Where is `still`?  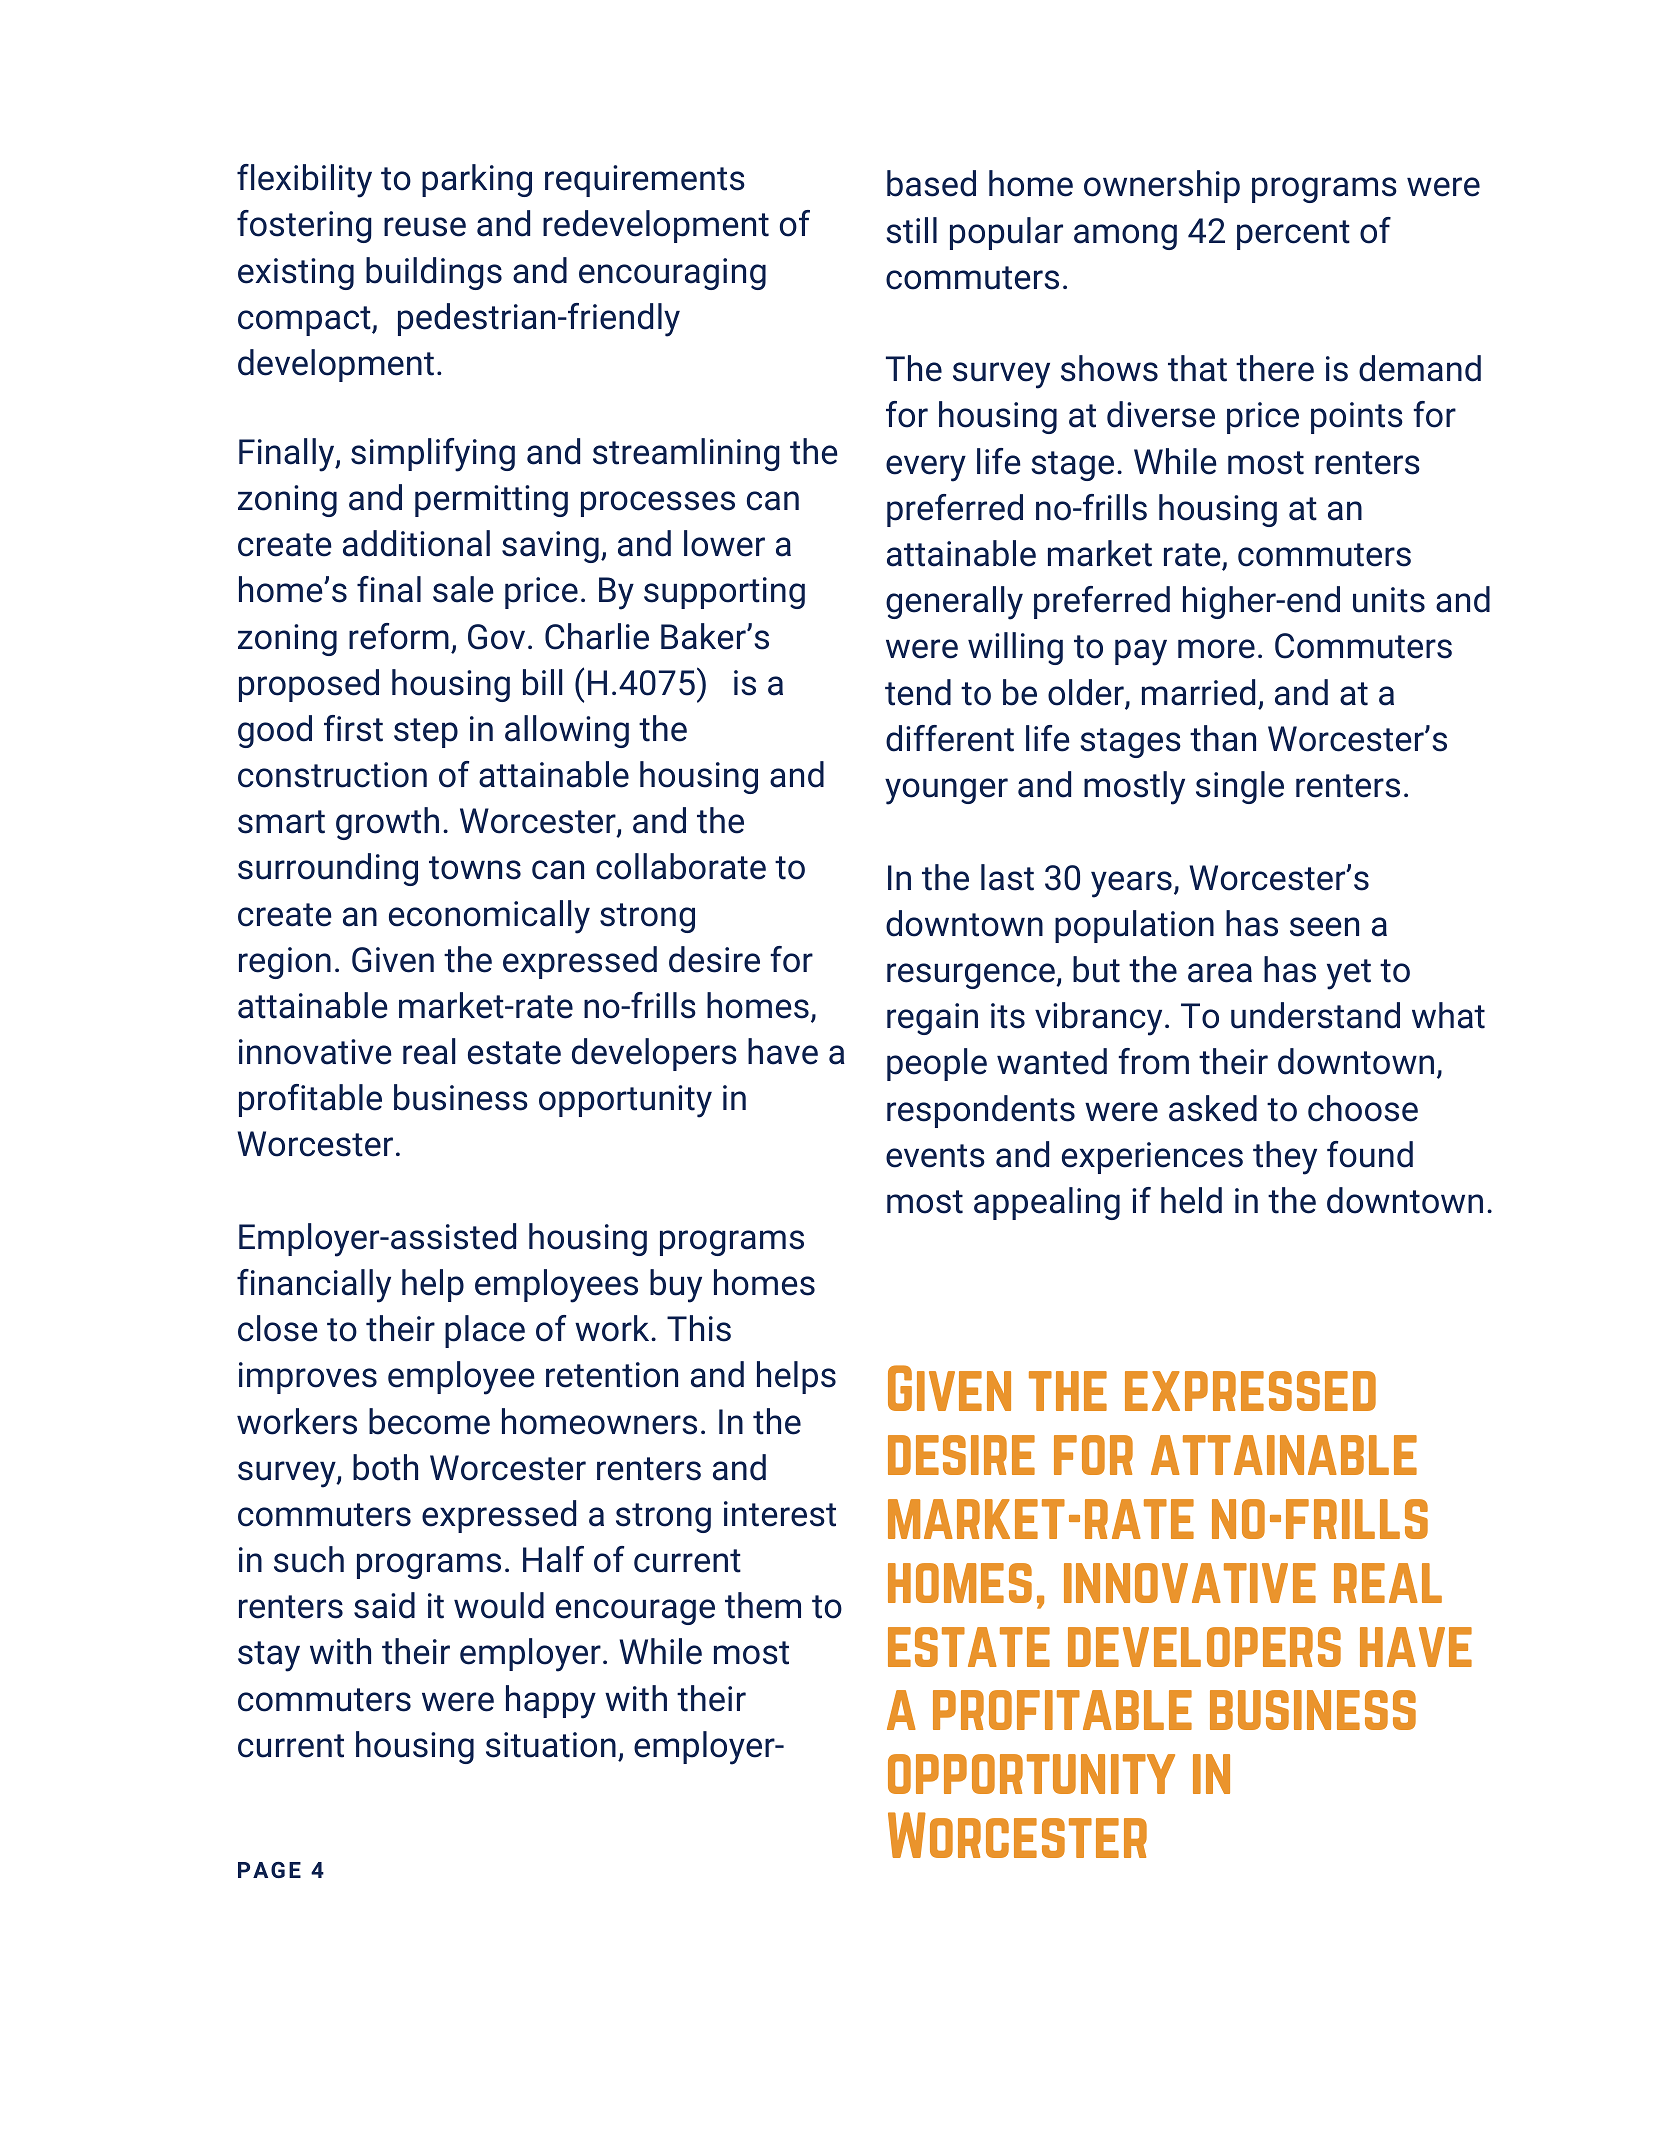
still is located at coordinates (911, 230).
